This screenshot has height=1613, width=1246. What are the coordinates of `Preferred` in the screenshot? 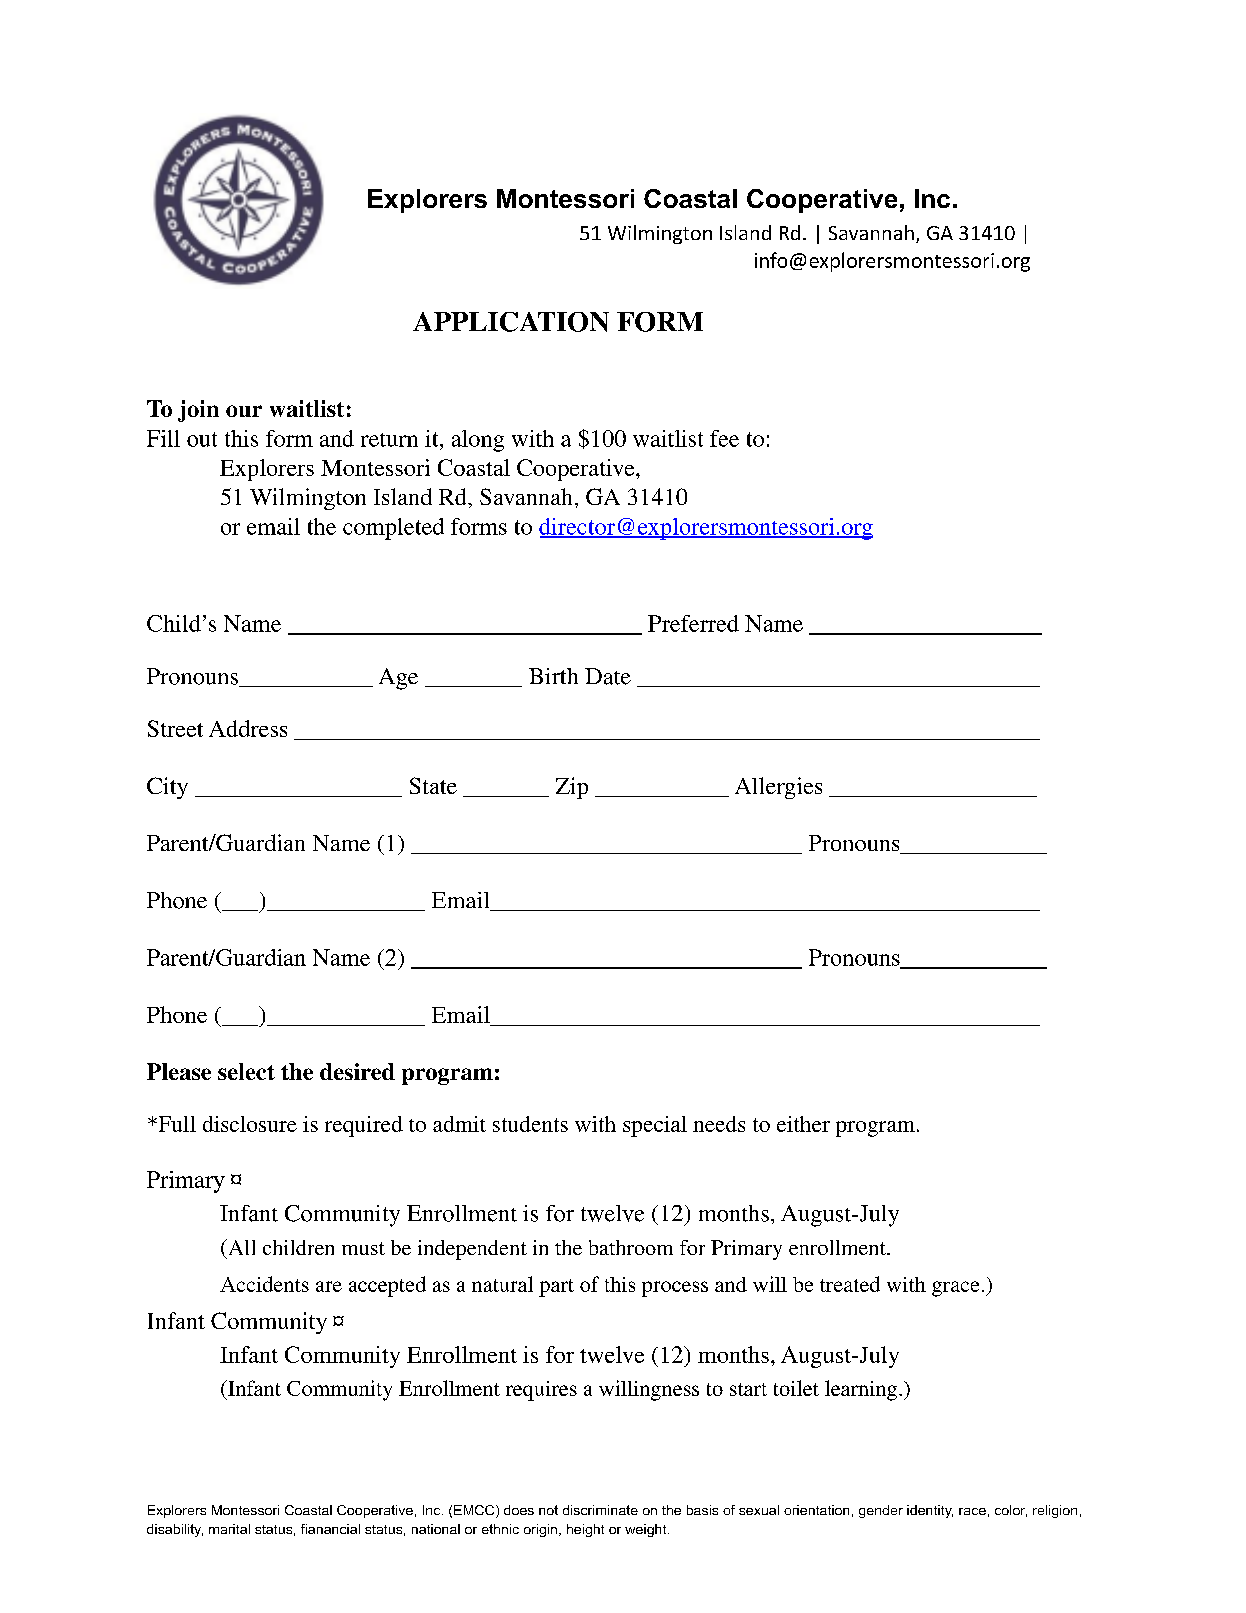 It's located at (693, 623).
